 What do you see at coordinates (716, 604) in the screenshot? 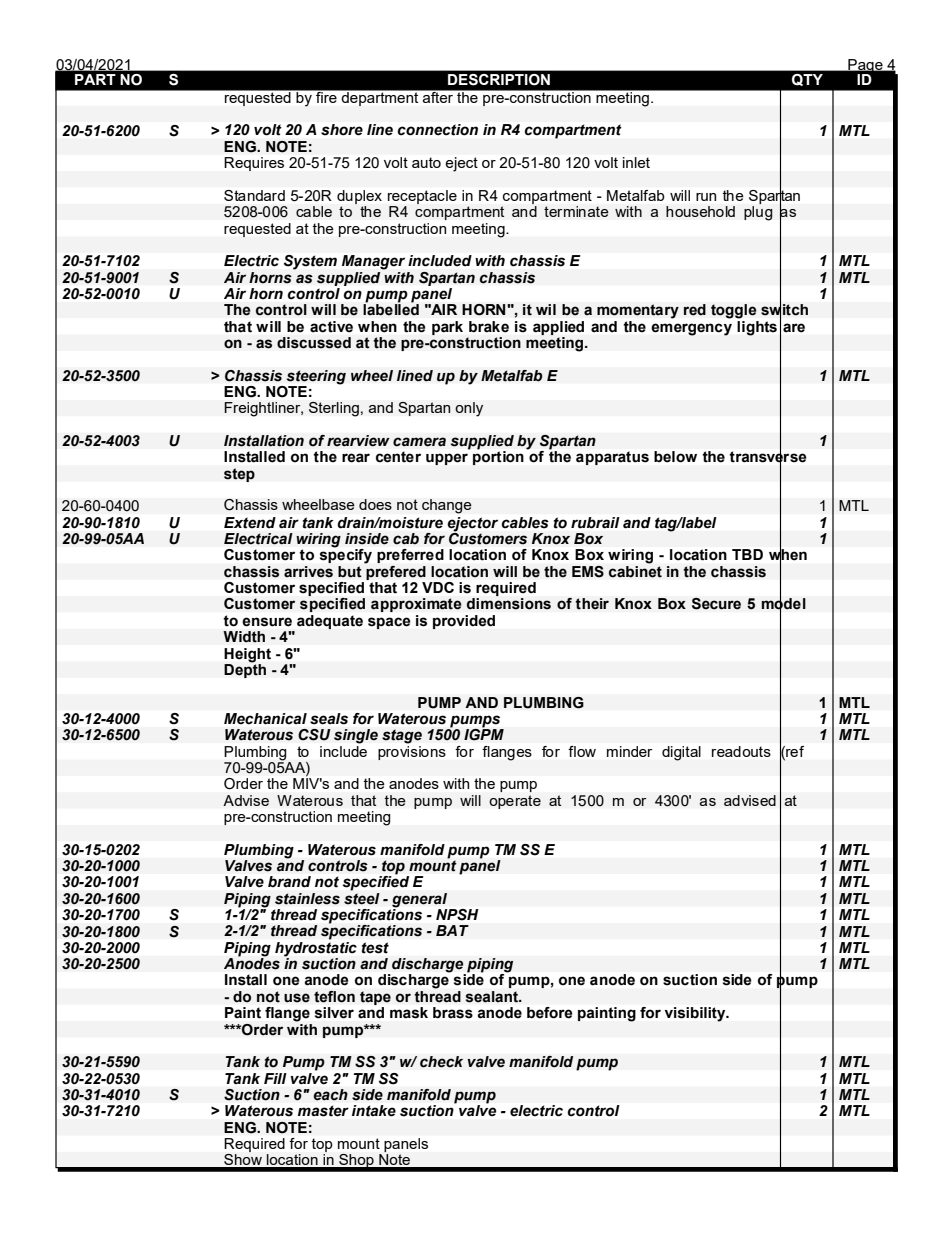
I see `Secure` at bounding box center [716, 604].
